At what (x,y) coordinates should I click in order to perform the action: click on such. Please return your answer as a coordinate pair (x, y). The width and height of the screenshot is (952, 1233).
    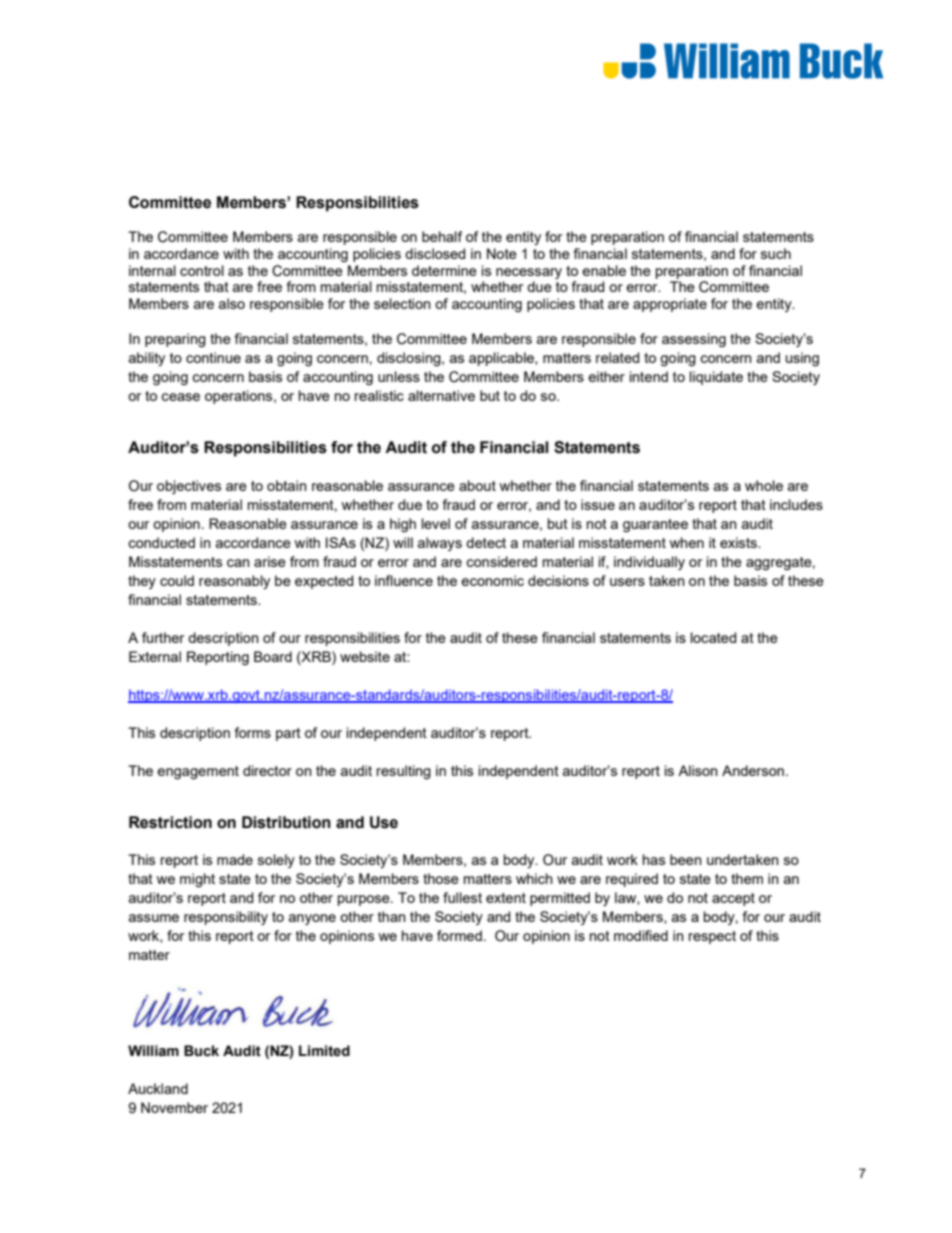
    Looking at the image, I should click on (776, 253).
